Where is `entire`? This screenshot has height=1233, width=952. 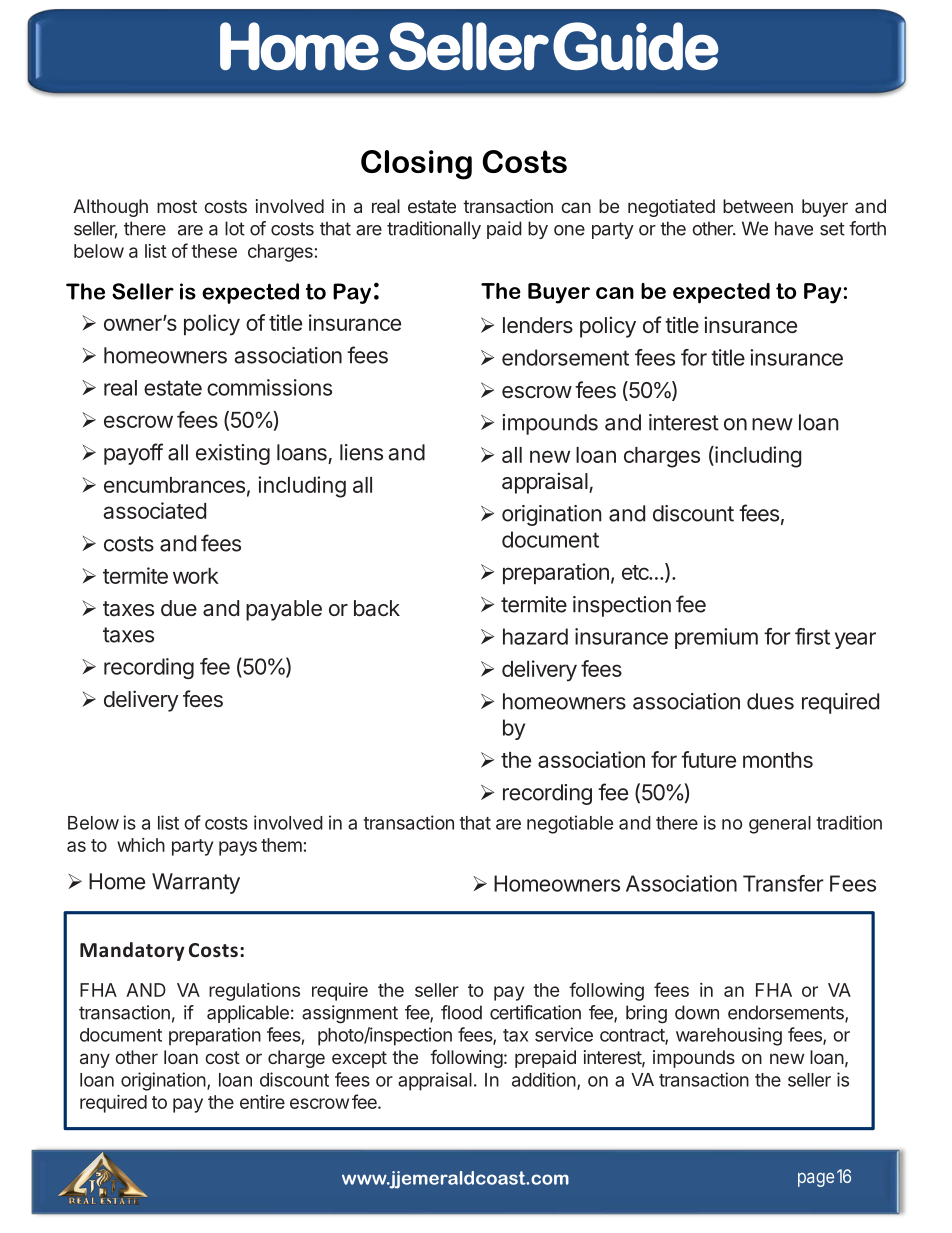 entire is located at coordinates (262, 1102).
